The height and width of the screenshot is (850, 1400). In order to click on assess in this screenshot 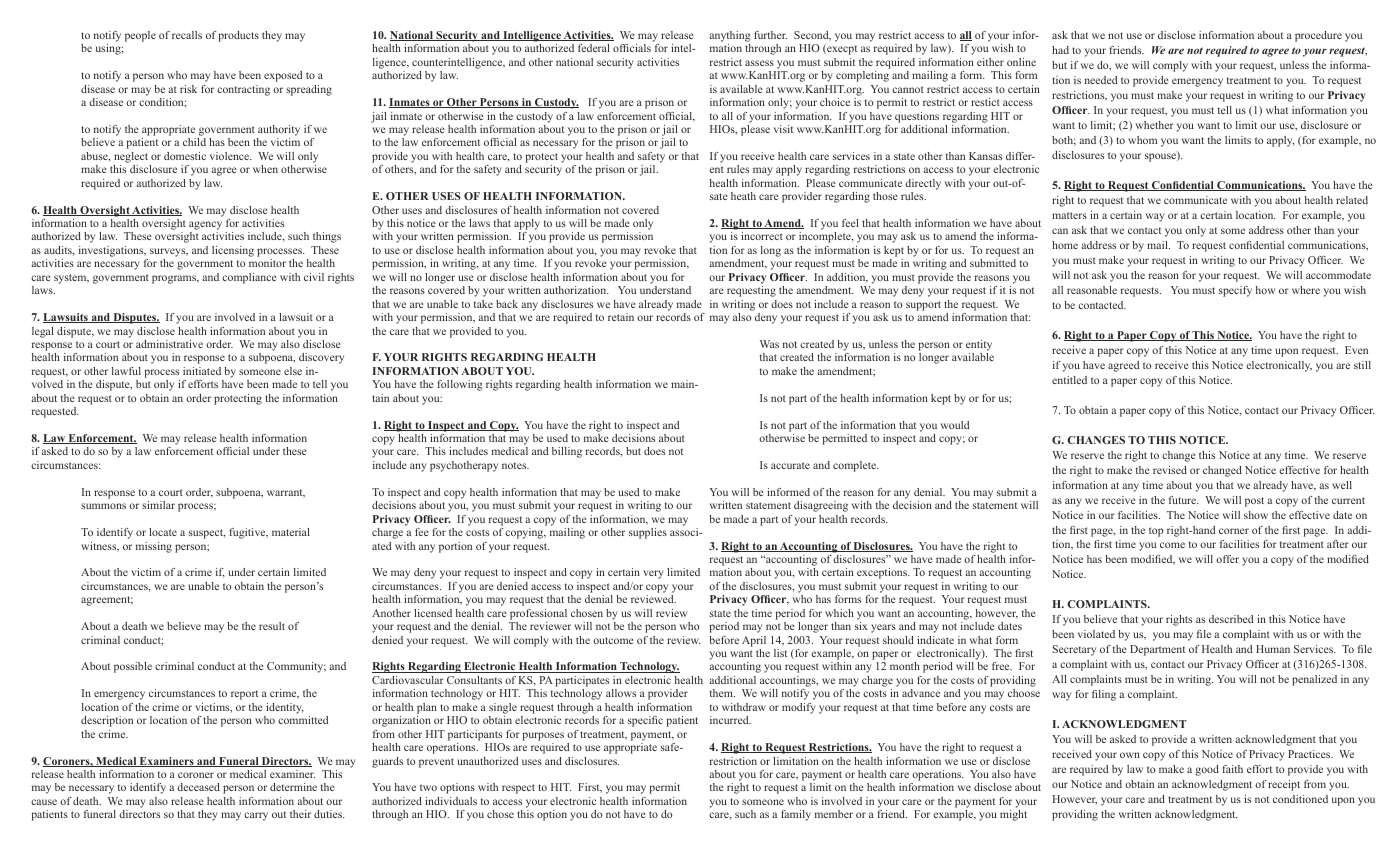, I will do `click(759, 63)`.
